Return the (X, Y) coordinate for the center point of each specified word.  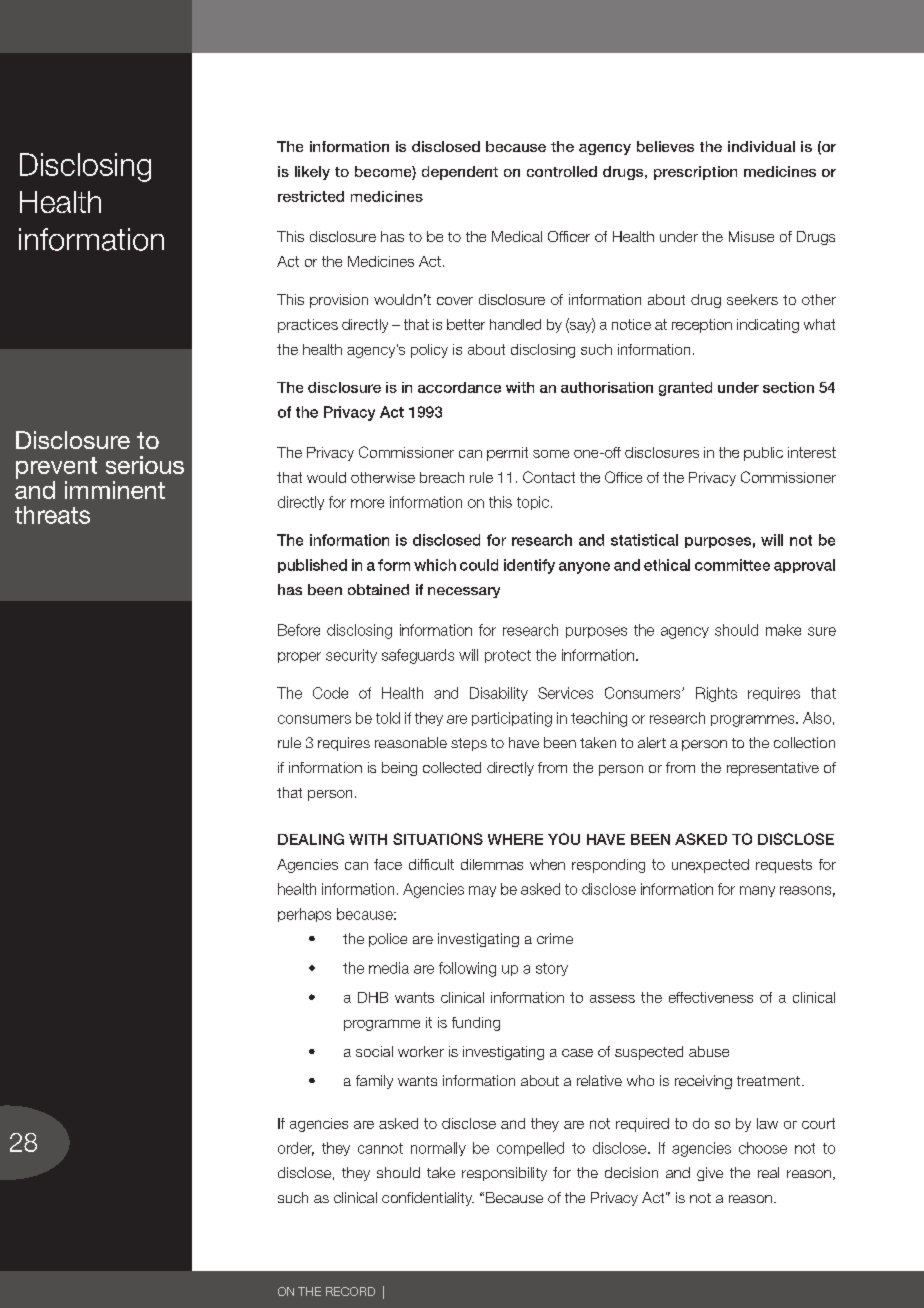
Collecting (83, 239)
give (710, 1174)
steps (469, 744)
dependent (460, 173)
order (296, 1149)
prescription (695, 173)
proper (299, 657)
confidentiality (428, 1199)
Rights (716, 694)
